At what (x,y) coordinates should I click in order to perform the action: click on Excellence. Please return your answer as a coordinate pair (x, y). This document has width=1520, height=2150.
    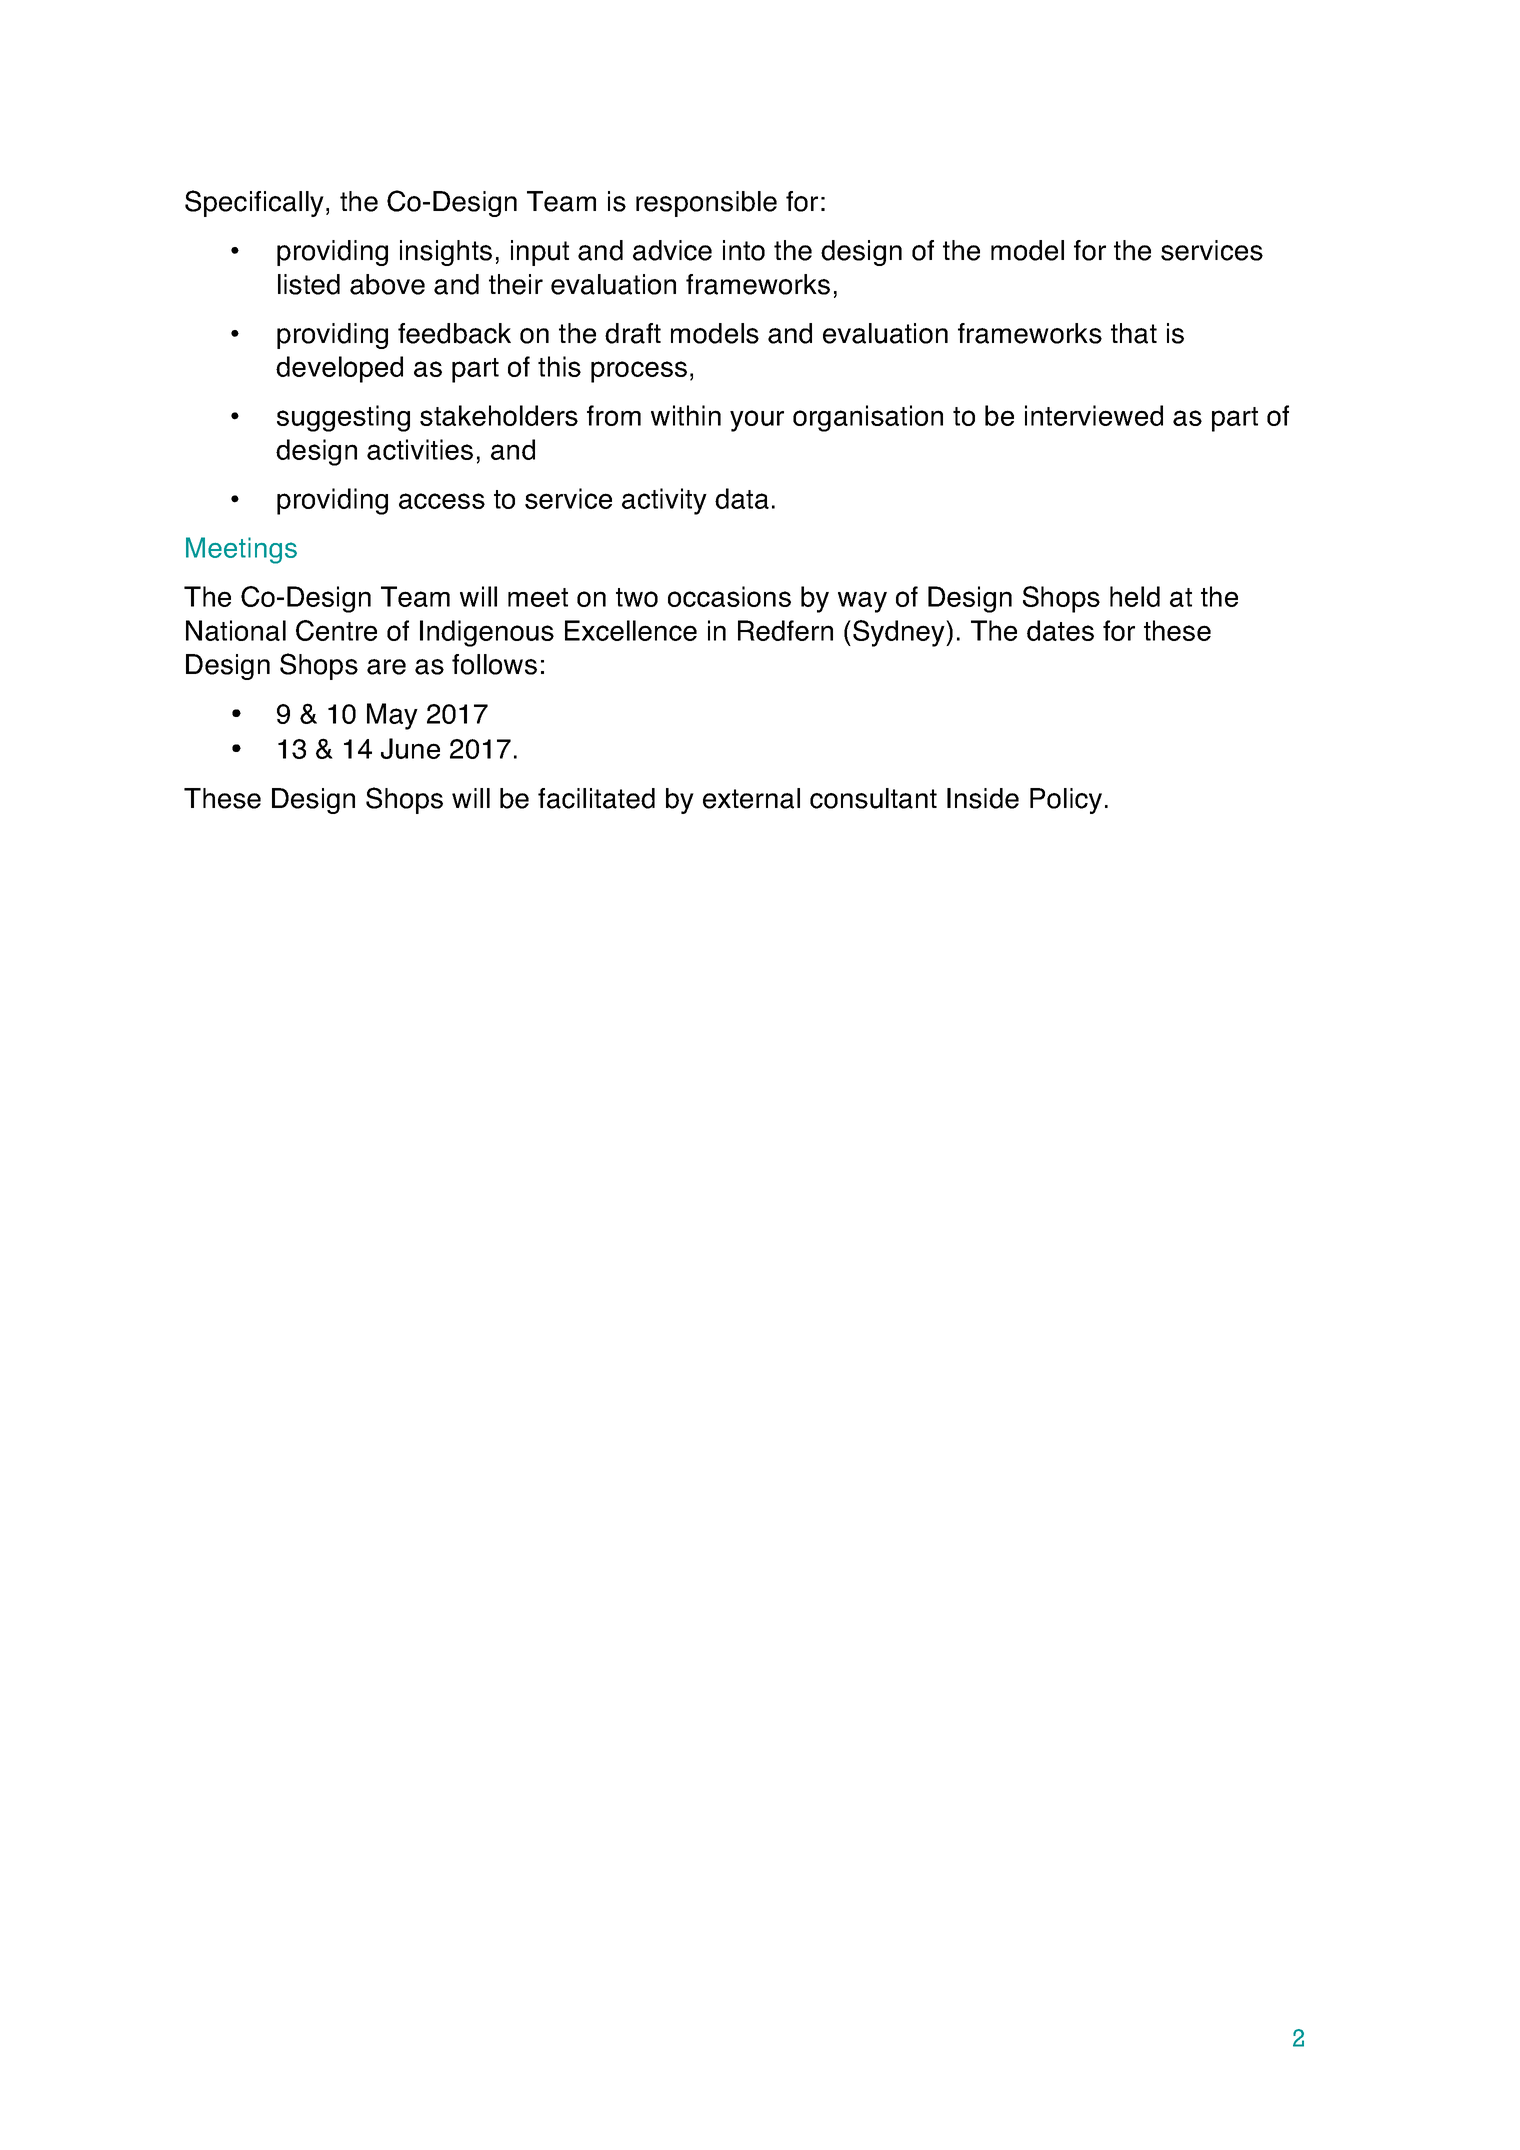
    Looking at the image, I should click on (631, 630).
